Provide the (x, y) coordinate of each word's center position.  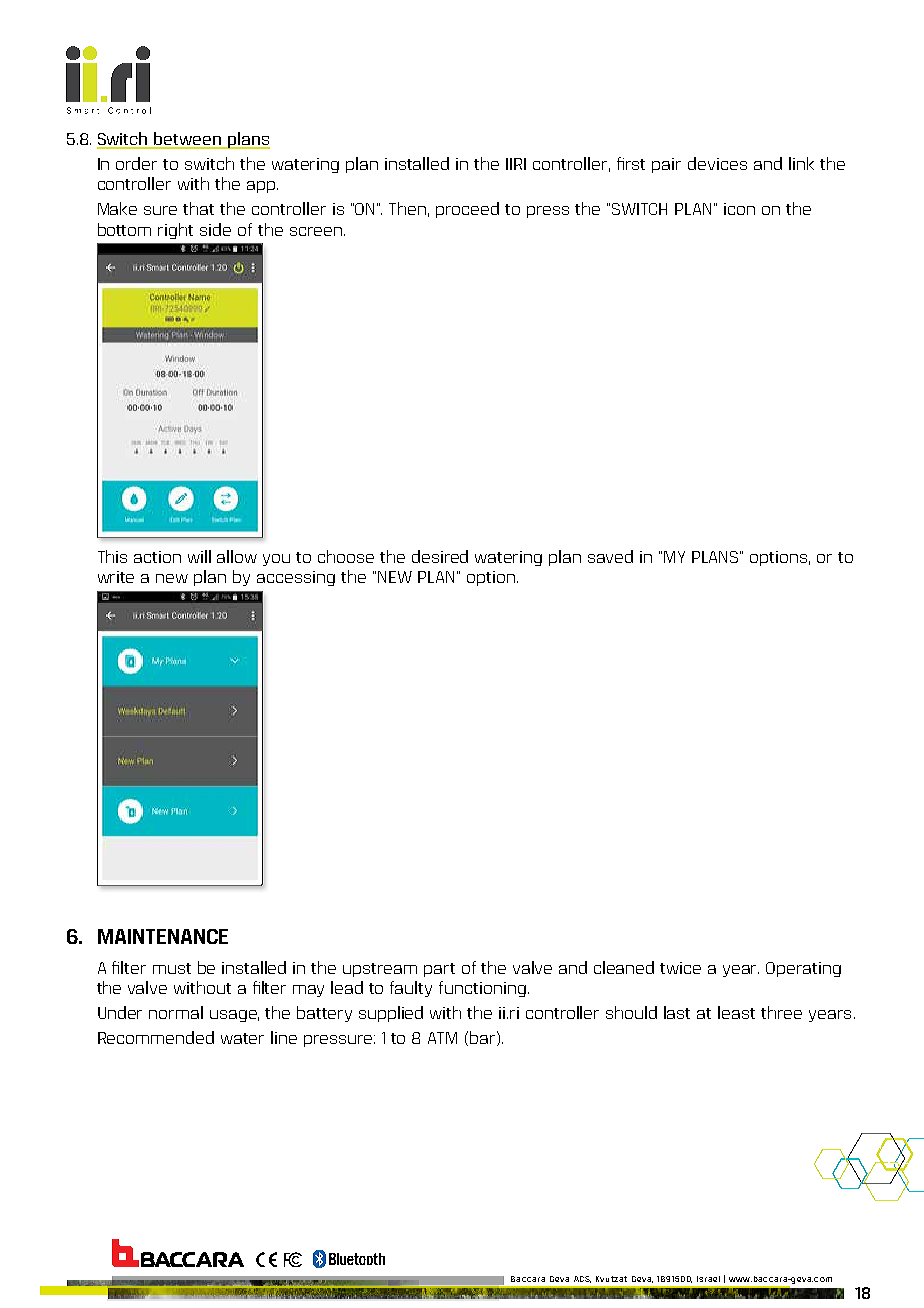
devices (717, 163)
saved (610, 556)
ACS (582, 1279)
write (116, 577)
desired (440, 556)
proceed (467, 210)
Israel (708, 1279)
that (198, 208)
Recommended (156, 1037)
